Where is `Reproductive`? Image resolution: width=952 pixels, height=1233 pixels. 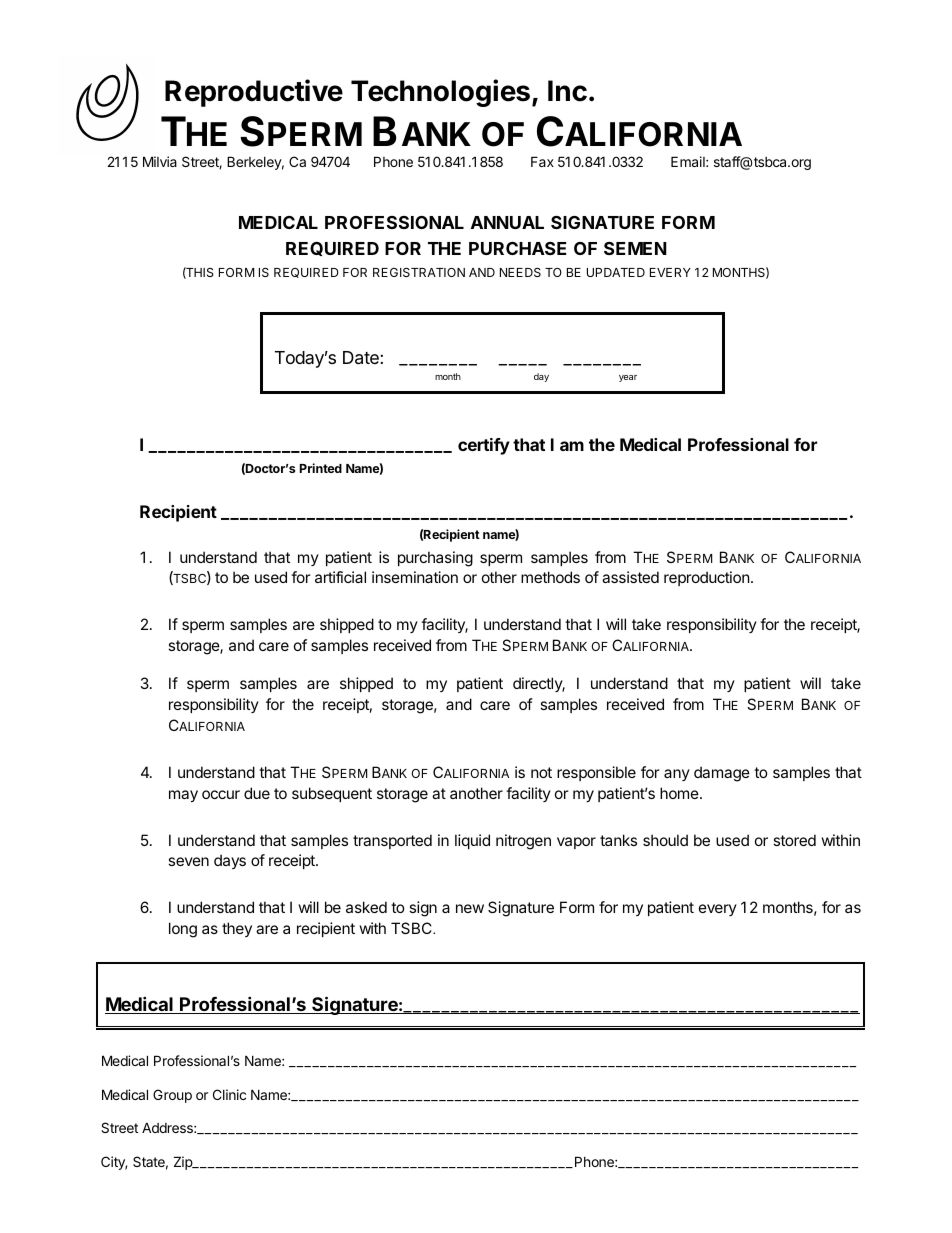 Reproductive is located at coordinates (254, 93).
